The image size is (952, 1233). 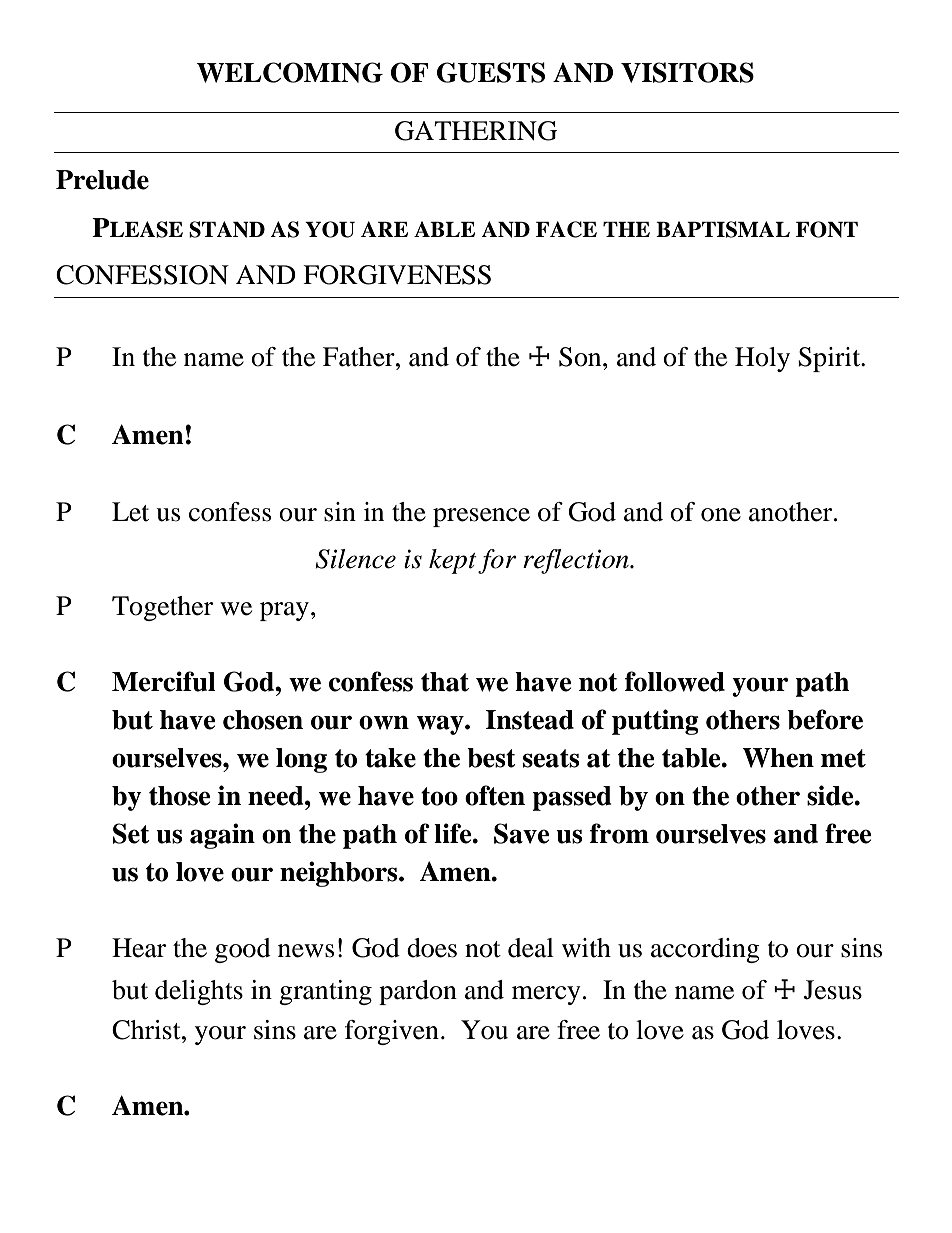 What do you see at coordinates (180, 796) in the image?
I see `those` at bounding box center [180, 796].
